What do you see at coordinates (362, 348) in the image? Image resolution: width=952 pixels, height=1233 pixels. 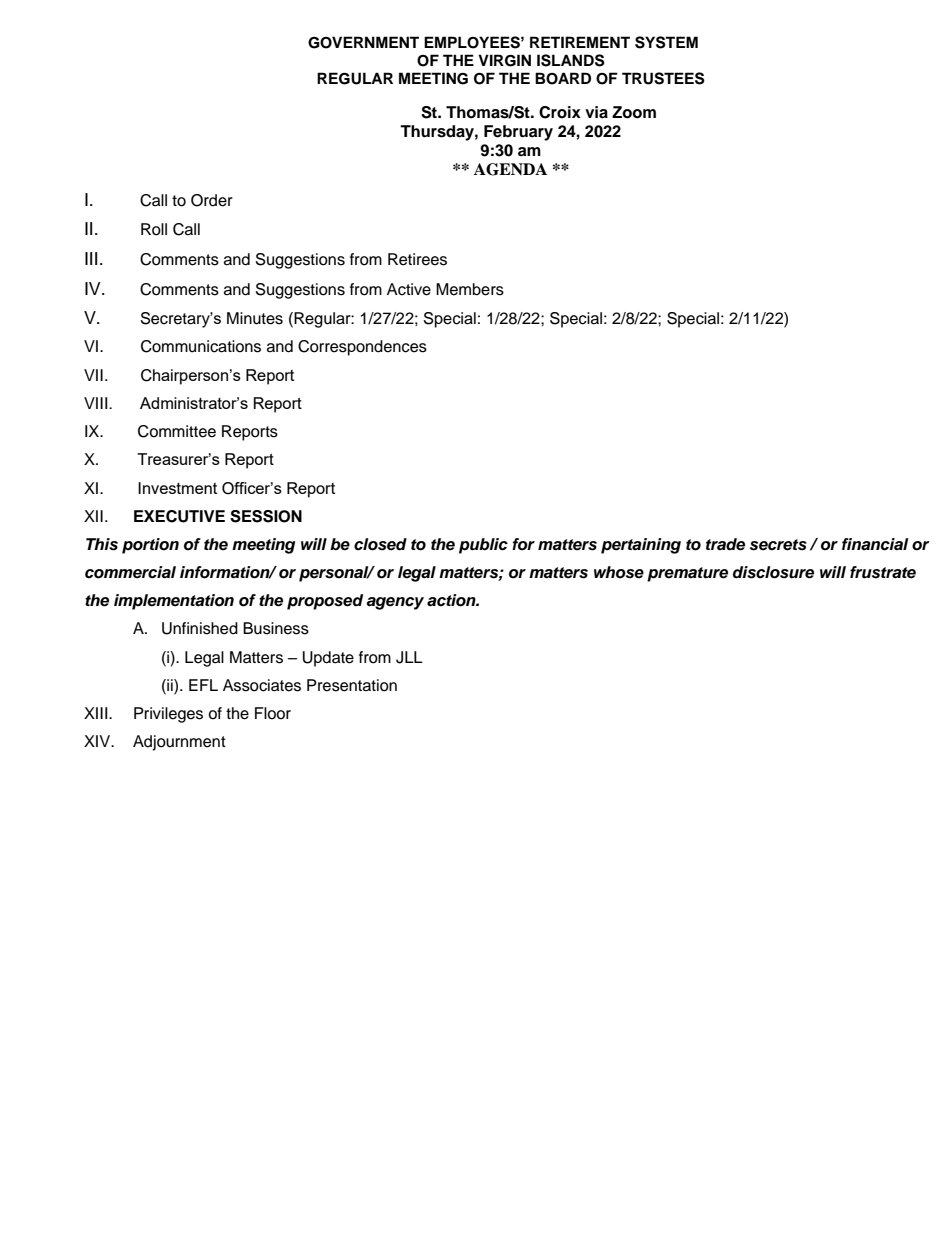 I see `Correspondences` at bounding box center [362, 348].
